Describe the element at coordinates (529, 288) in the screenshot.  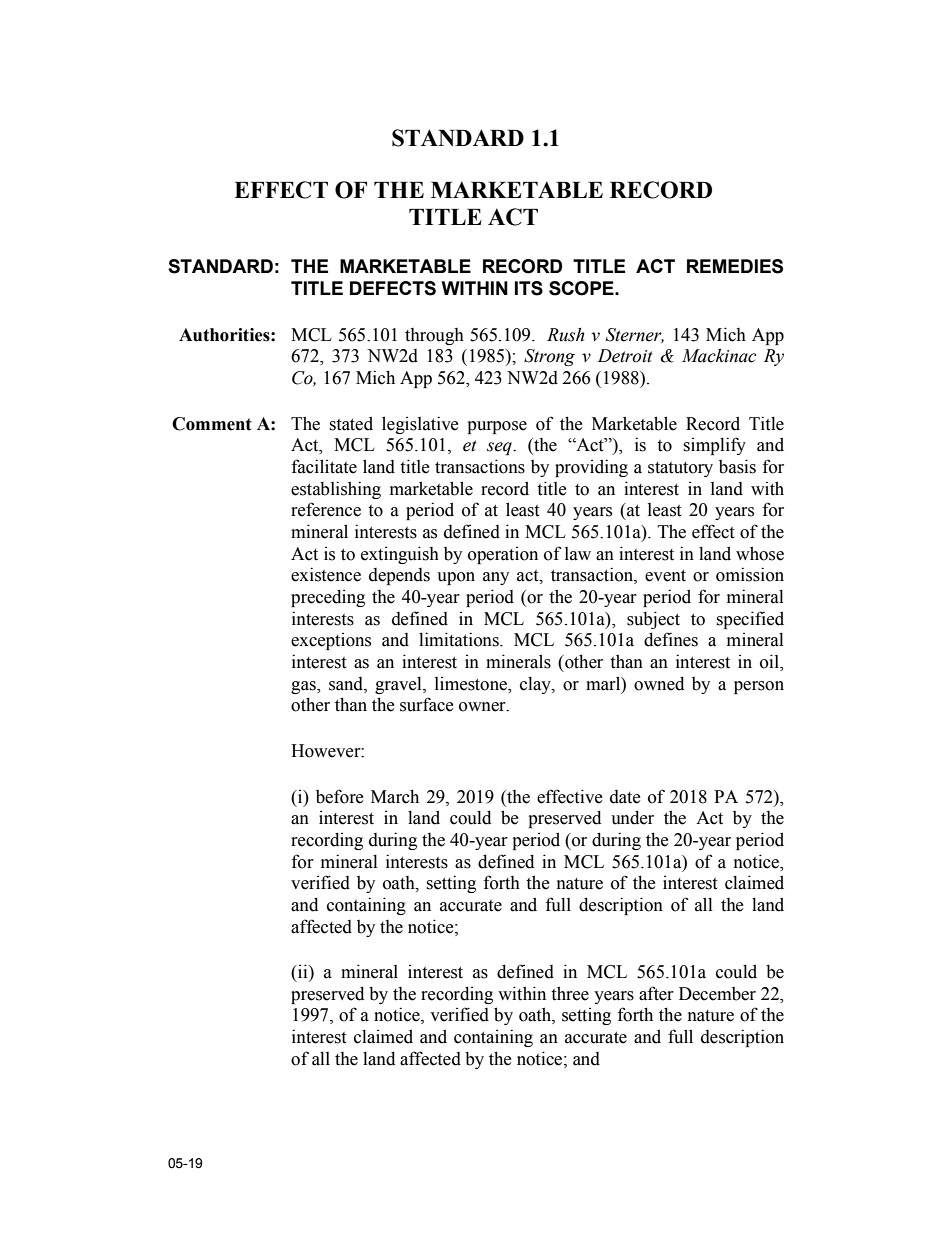
I see `ITS` at that location.
